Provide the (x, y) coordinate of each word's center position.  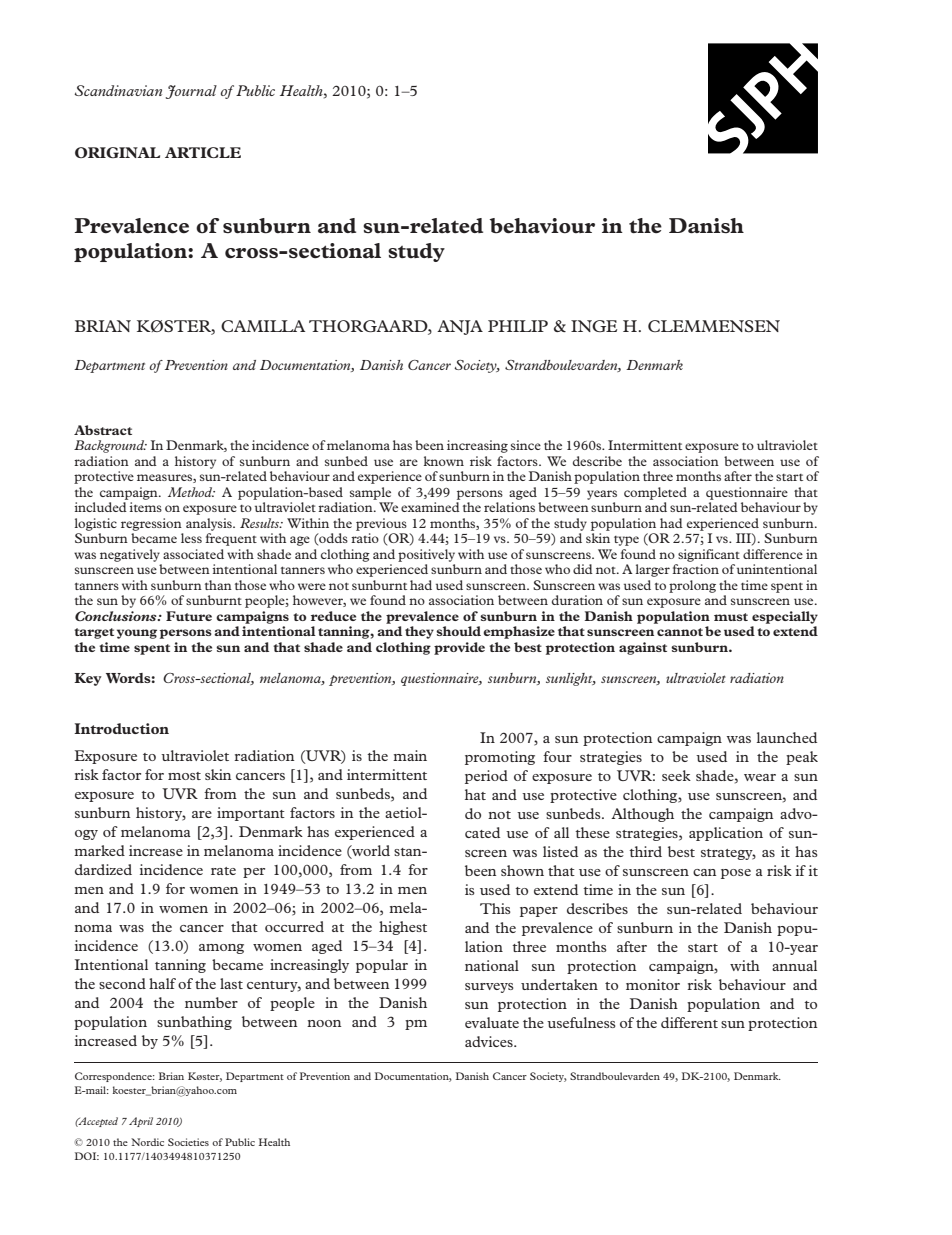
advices (490, 1041)
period (486, 777)
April (141, 1122)
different (689, 1022)
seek (676, 775)
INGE (594, 326)
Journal (191, 92)
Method (191, 492)
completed (655, 493)
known (444, 461)
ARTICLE (203, 152)
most (184, 776)
